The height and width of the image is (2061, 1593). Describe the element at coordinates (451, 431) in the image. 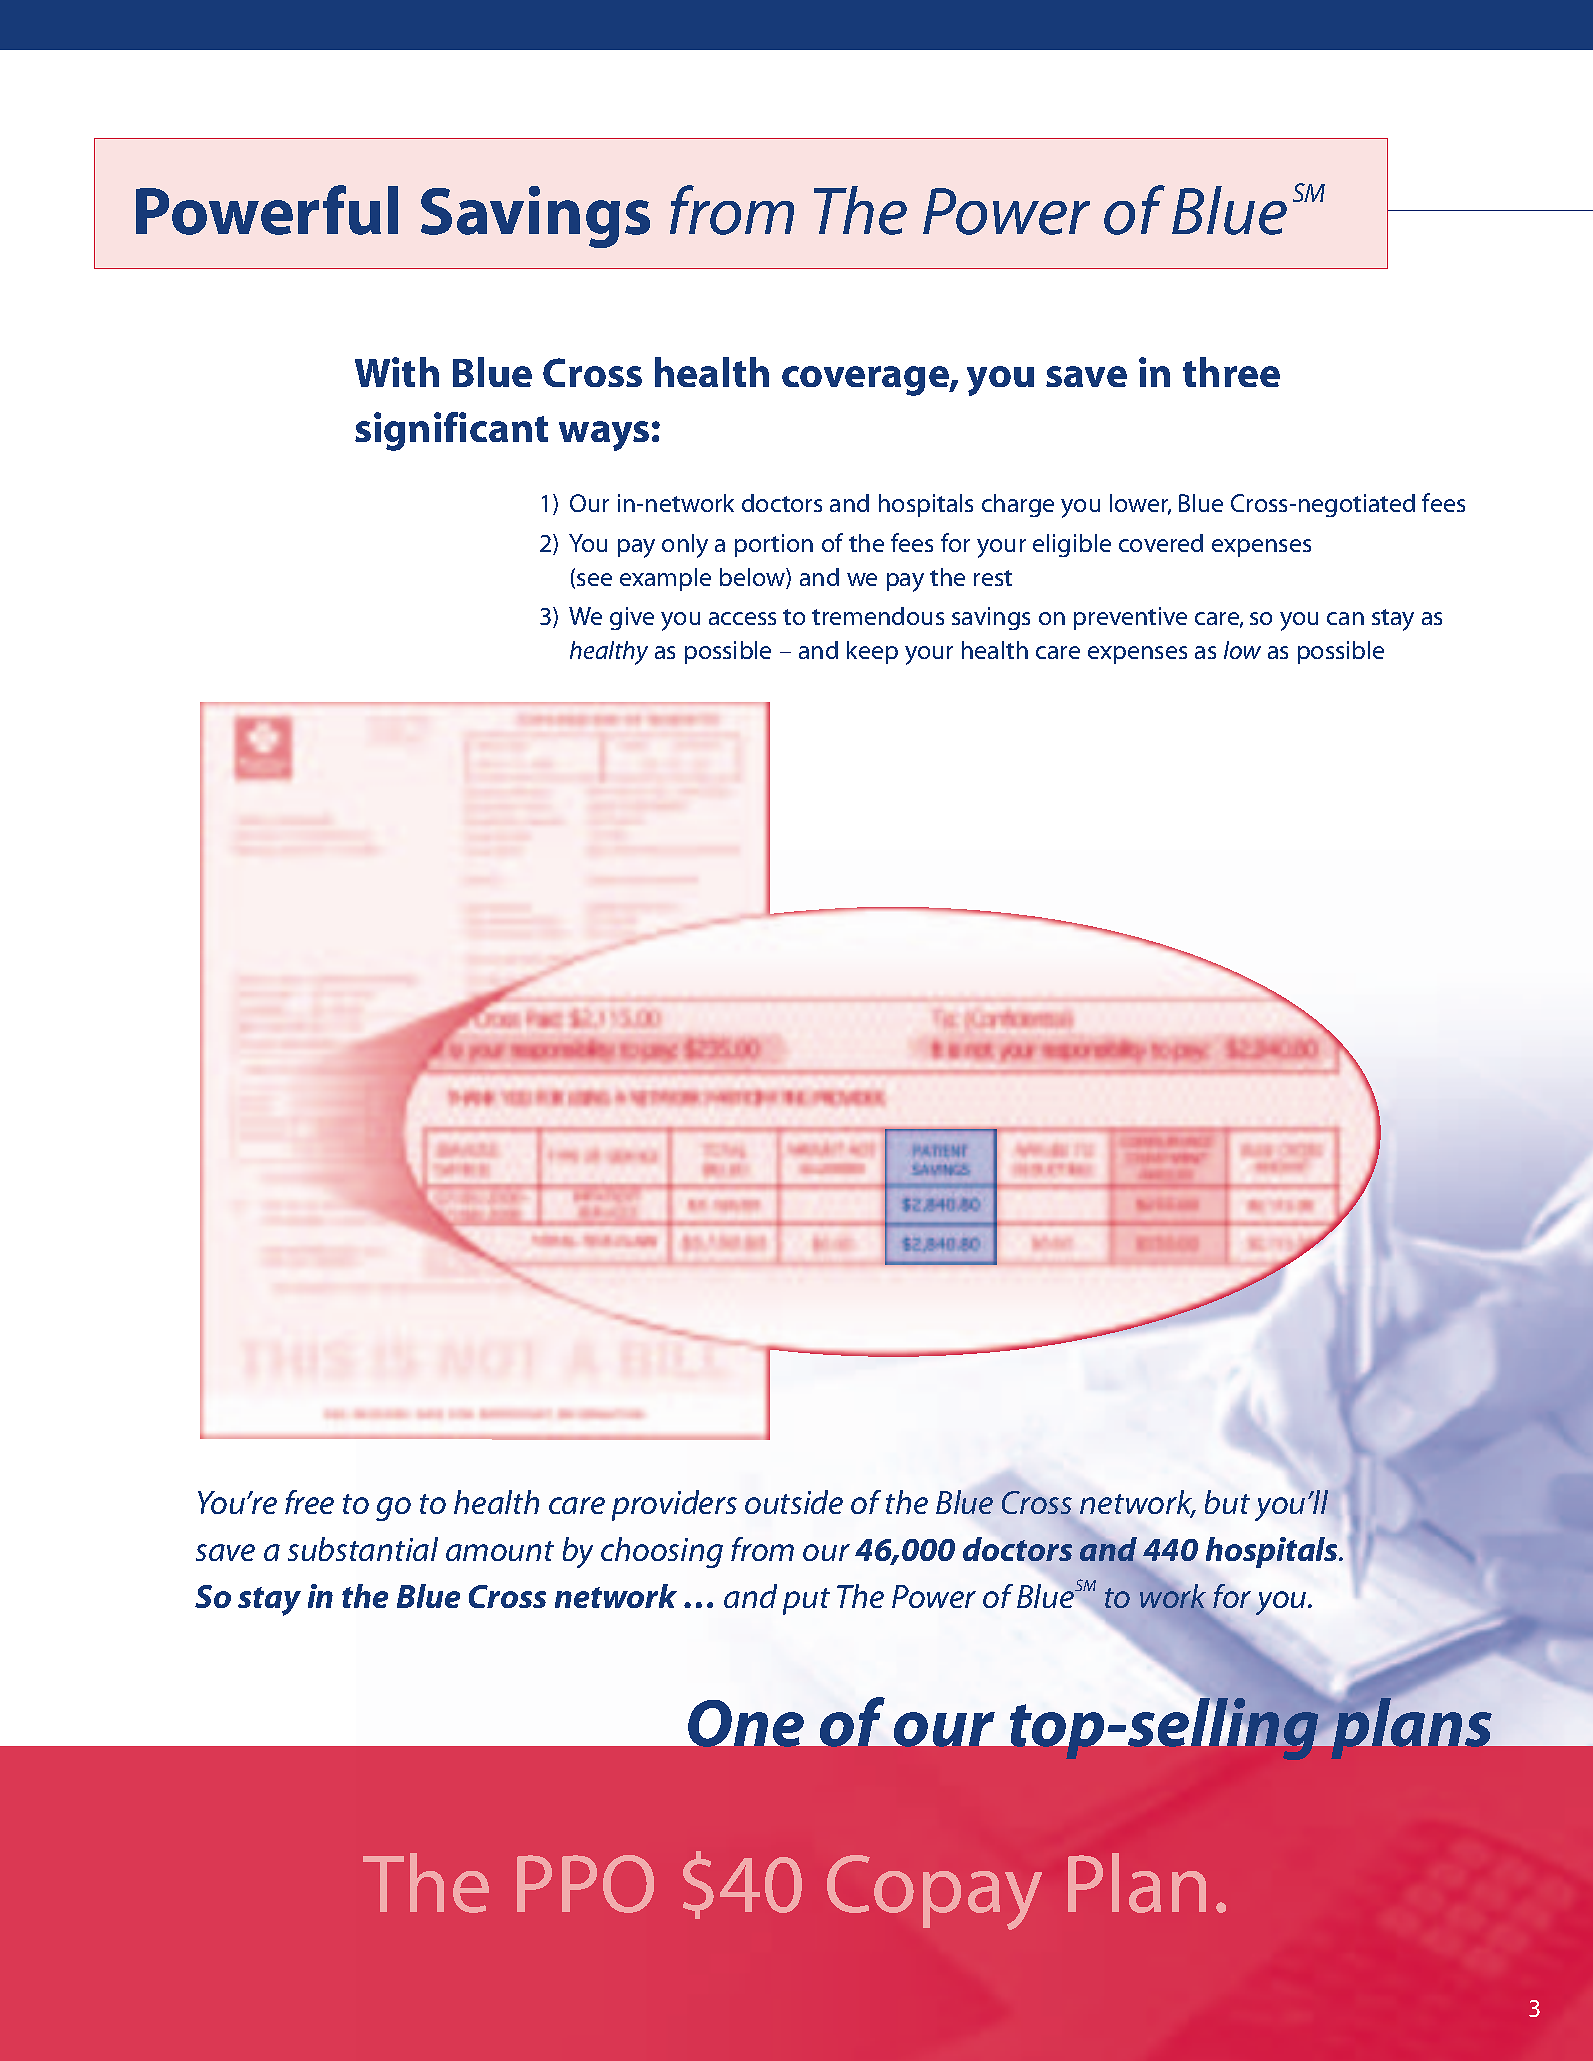

I see `significant` at that location.
